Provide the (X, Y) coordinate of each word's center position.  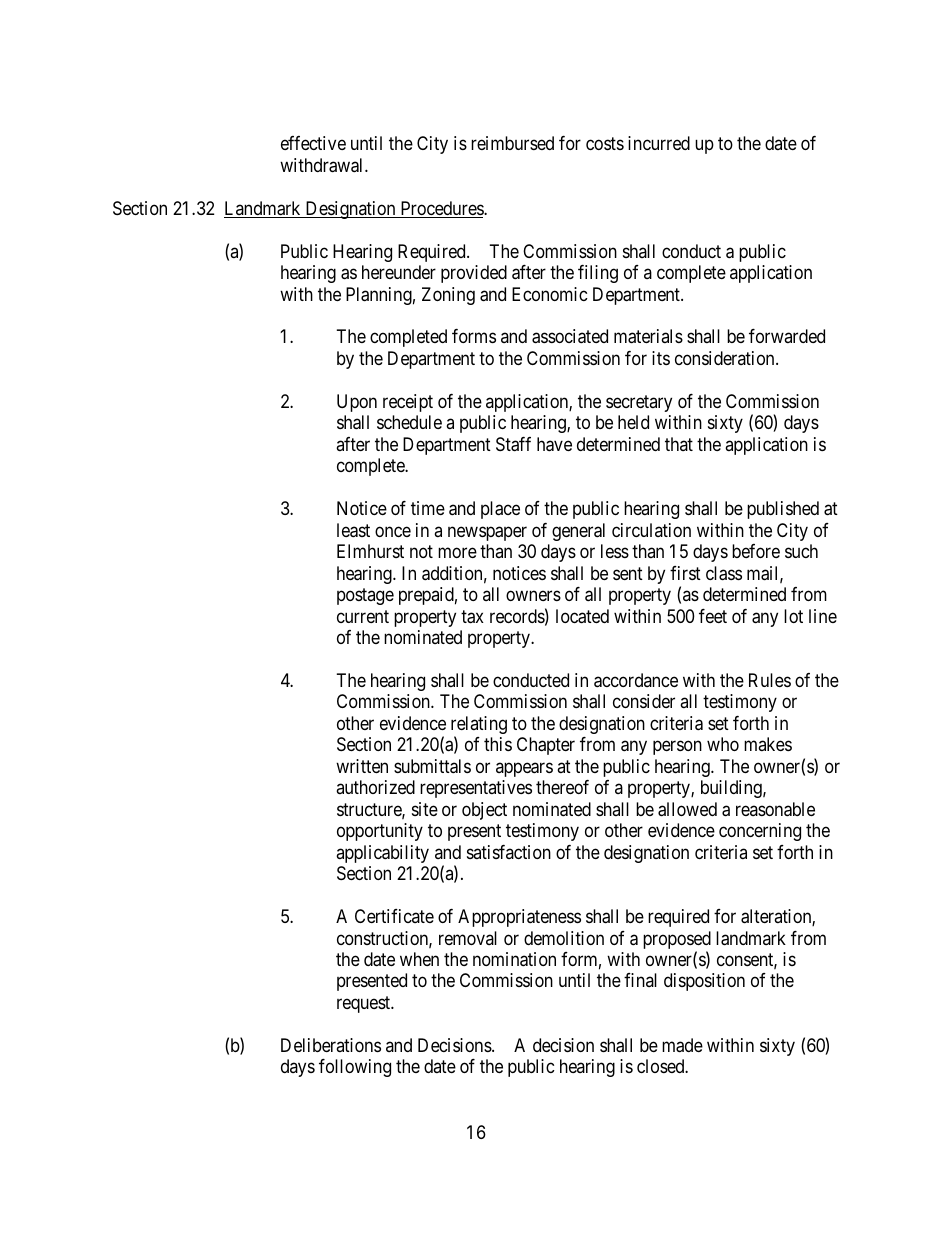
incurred (659, 143)
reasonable (775, 809)
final (640, 980)
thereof (562, 787)
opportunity (380, 832)
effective (313, 143)
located (582, 616)
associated (570, 336)
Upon (357, 403)
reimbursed (512, 143)
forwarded (787, 336)
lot (793, 616)
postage (365, 596)
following (355, 1068)
